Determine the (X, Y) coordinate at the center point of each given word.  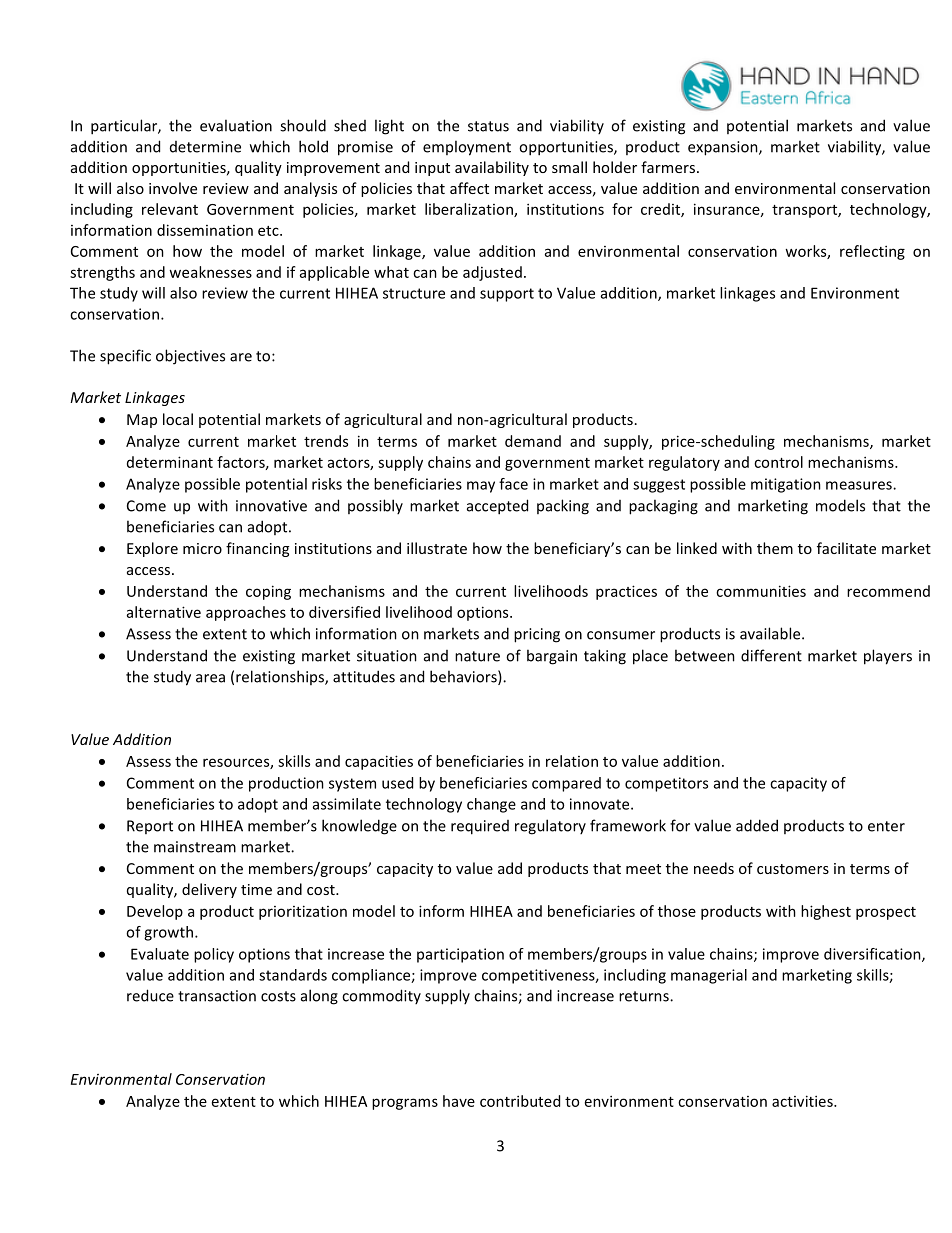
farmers (669, 167)
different (771, 655)
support (507, 295)
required (480, 827)
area (210, 678)
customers (793, 869)
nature (477, 656)
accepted (497, 507)
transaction (217, 996)
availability (492, 168)
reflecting (872, 252)
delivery (209, 890)
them (775, 548)
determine (205, 147)
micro (202, 548)
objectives (190, 357)
